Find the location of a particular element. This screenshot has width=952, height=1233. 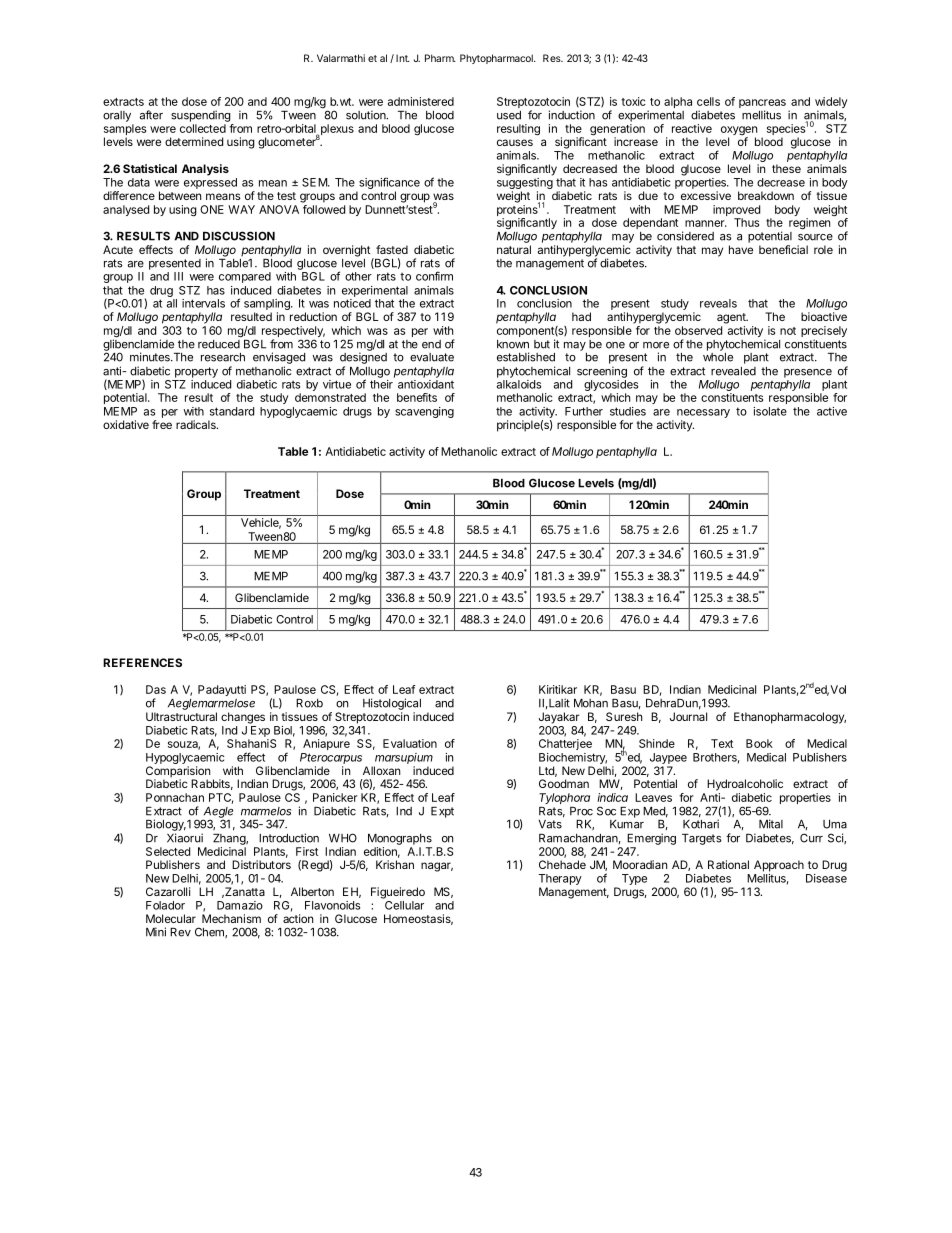

Histological is located at coordinates (392, 704).
